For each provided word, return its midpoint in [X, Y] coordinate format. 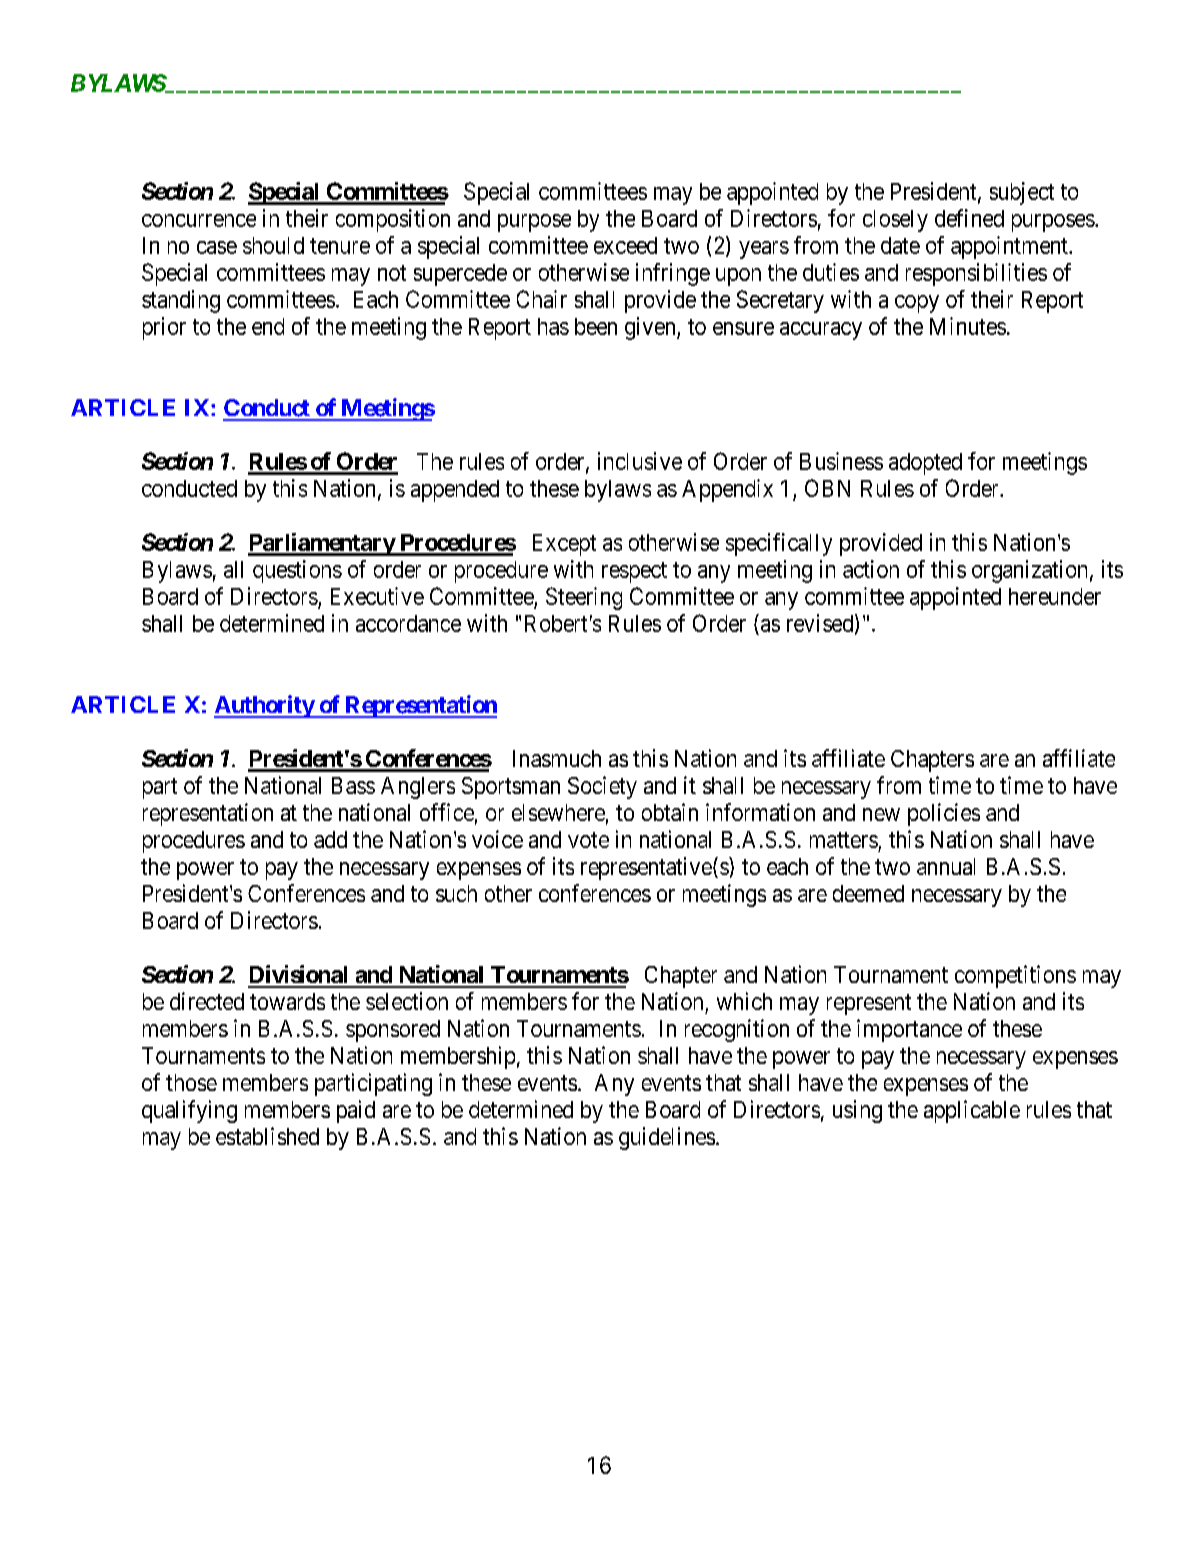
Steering [584, 598]
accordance [408, 623]
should [273, 245]
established [267, 1136]
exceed [625, 245]
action [871, 569]
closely [895, 221]
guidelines [667, 1138]
